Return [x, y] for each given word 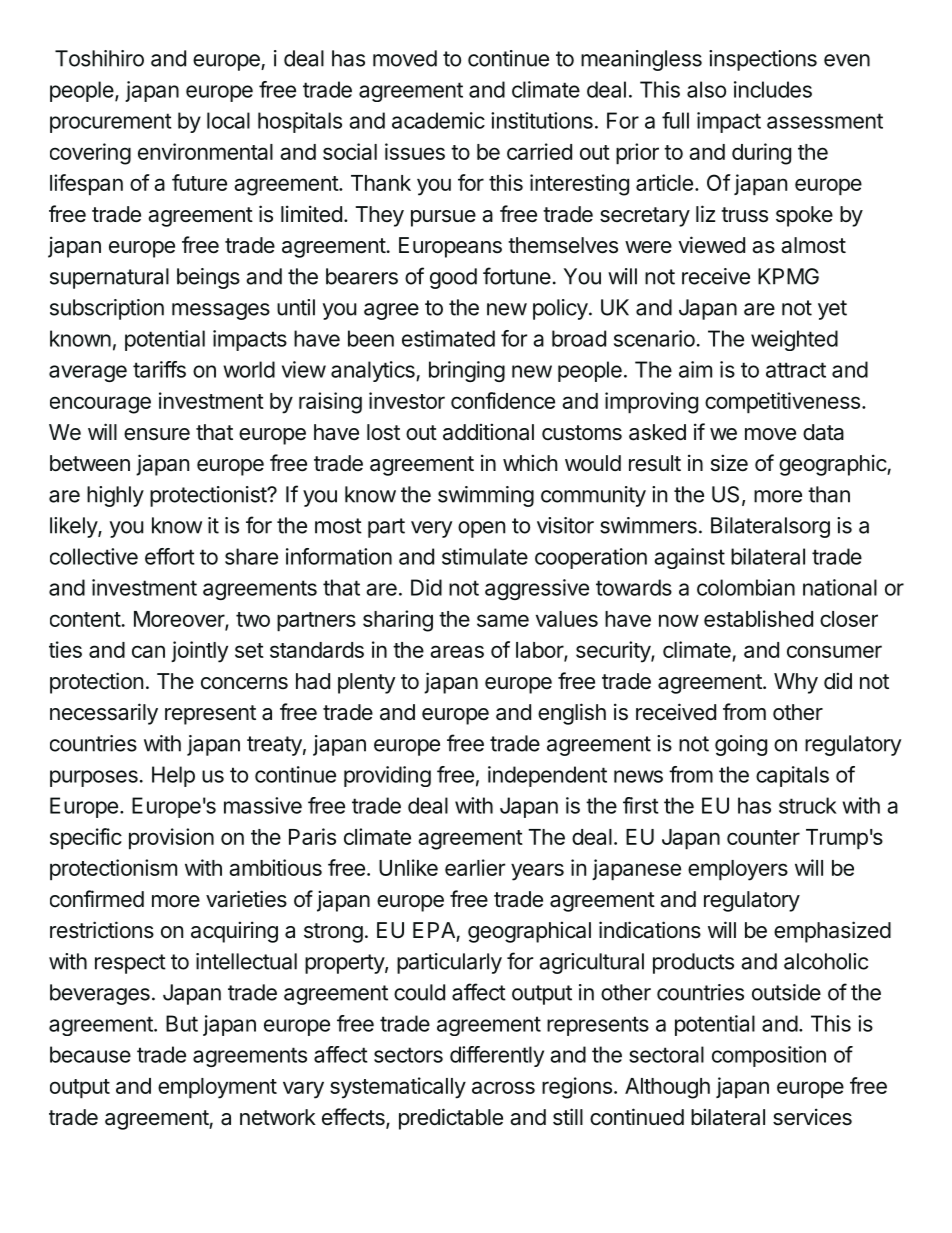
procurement [111, 123]
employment [217, 1088]
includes [773, 89]
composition [769, 1056]
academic [438, 120]
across [503, 1087]
